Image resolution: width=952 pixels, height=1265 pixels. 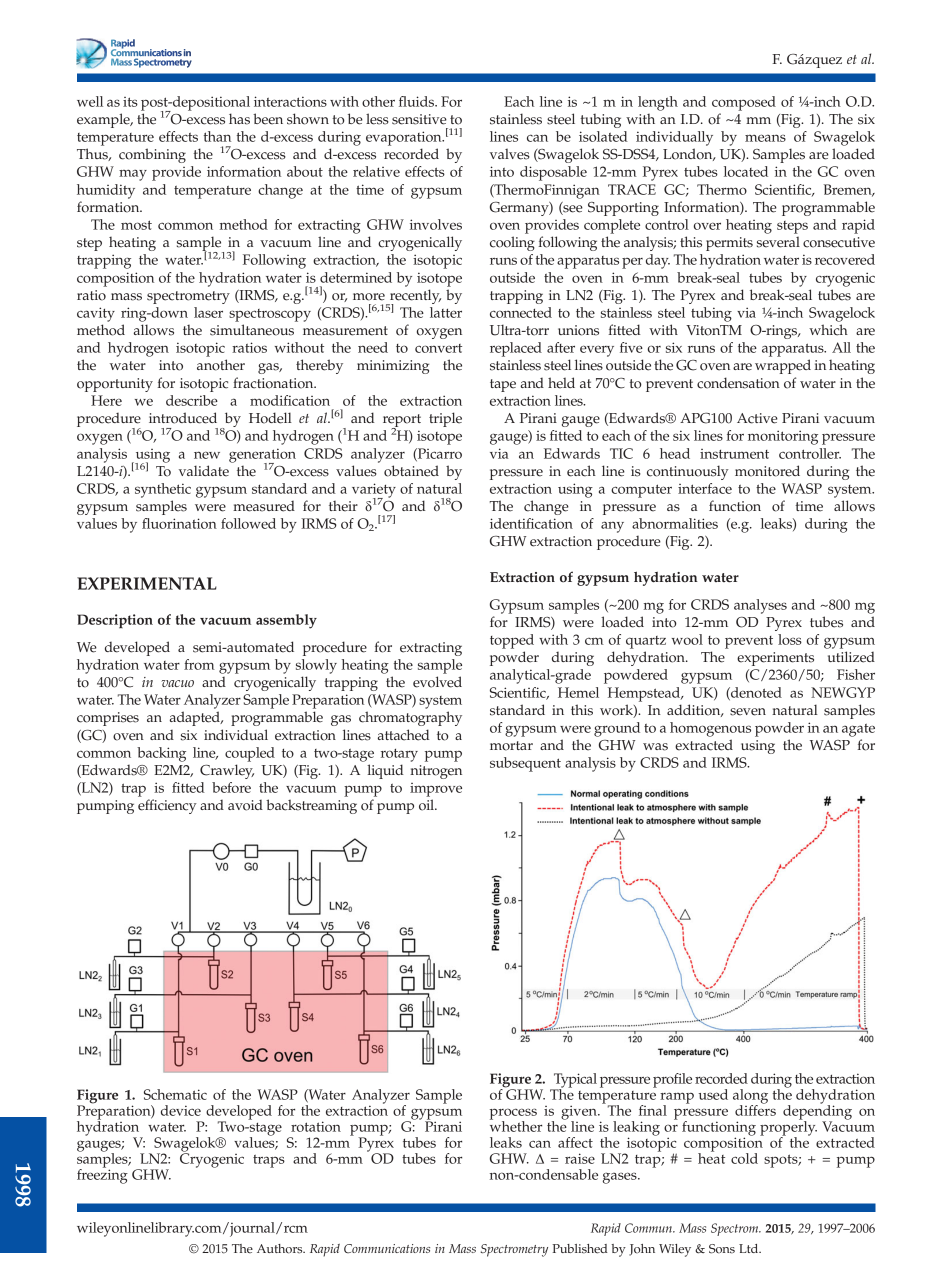 What do you see at coordinates (217, 136) in the document?
I see `than` at bounding box center [217, 136].
